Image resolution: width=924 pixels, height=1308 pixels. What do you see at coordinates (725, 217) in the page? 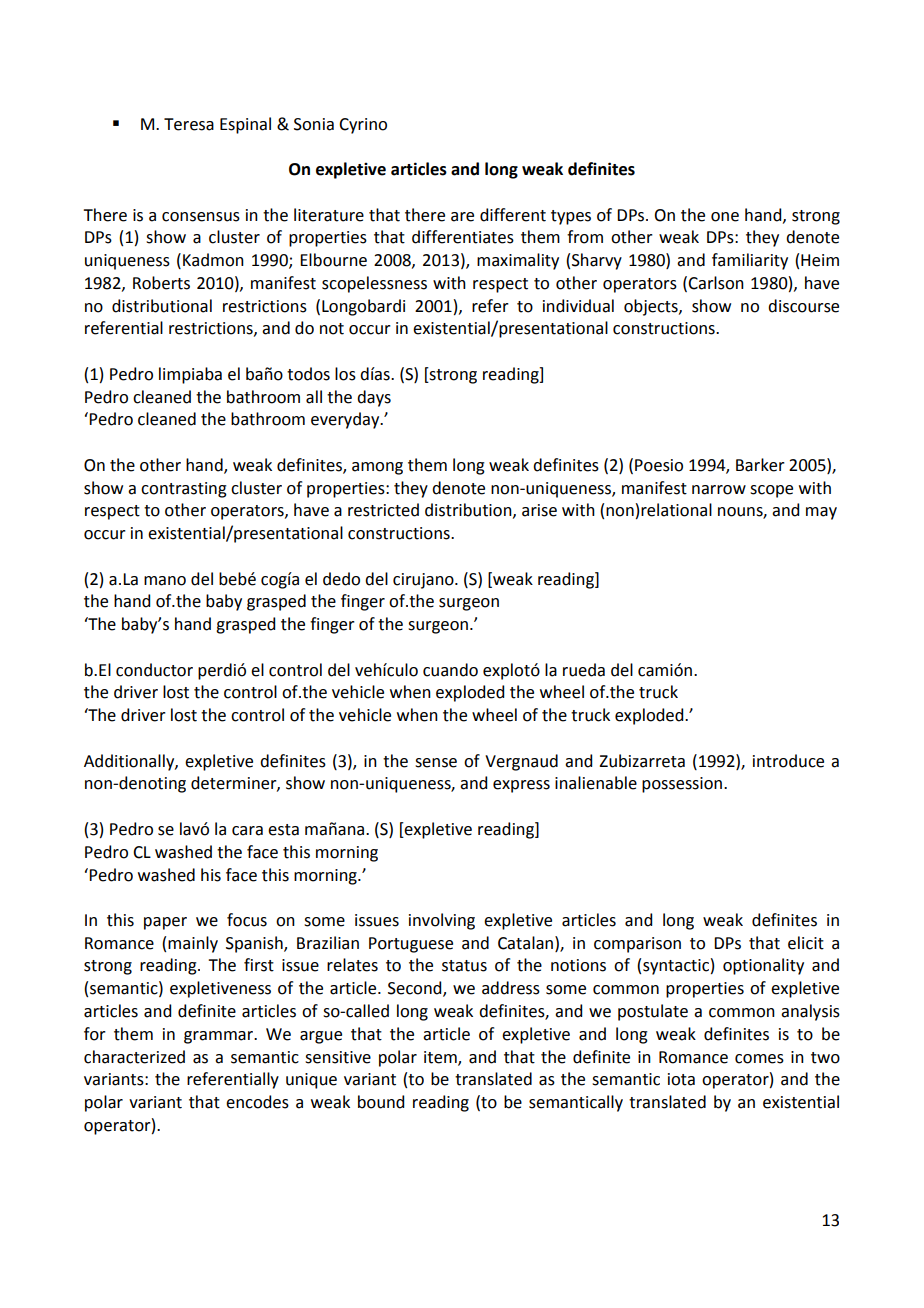
I see `one` at bounding box center [725, 217].
